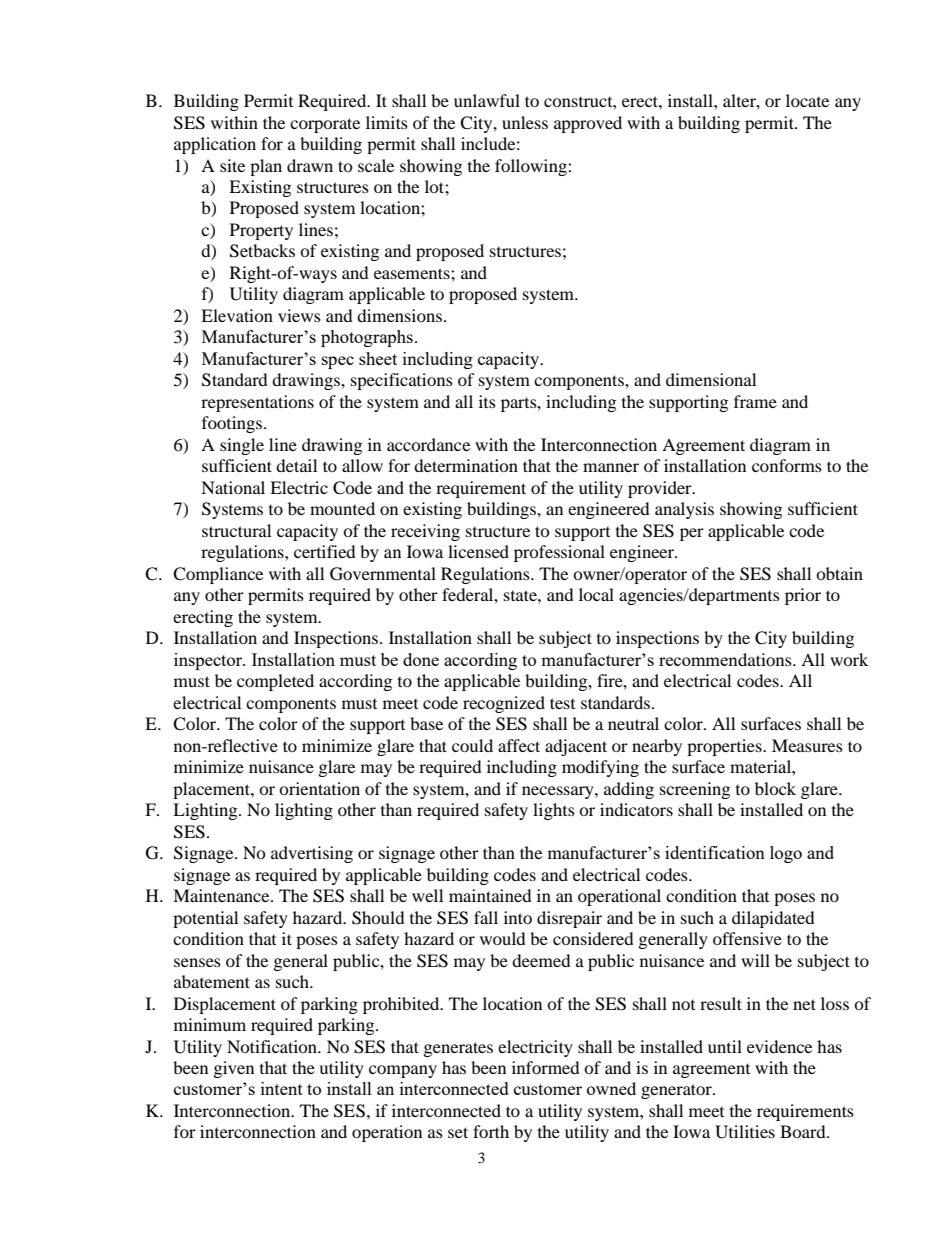  I want to click on professional, so click(559, 553).
